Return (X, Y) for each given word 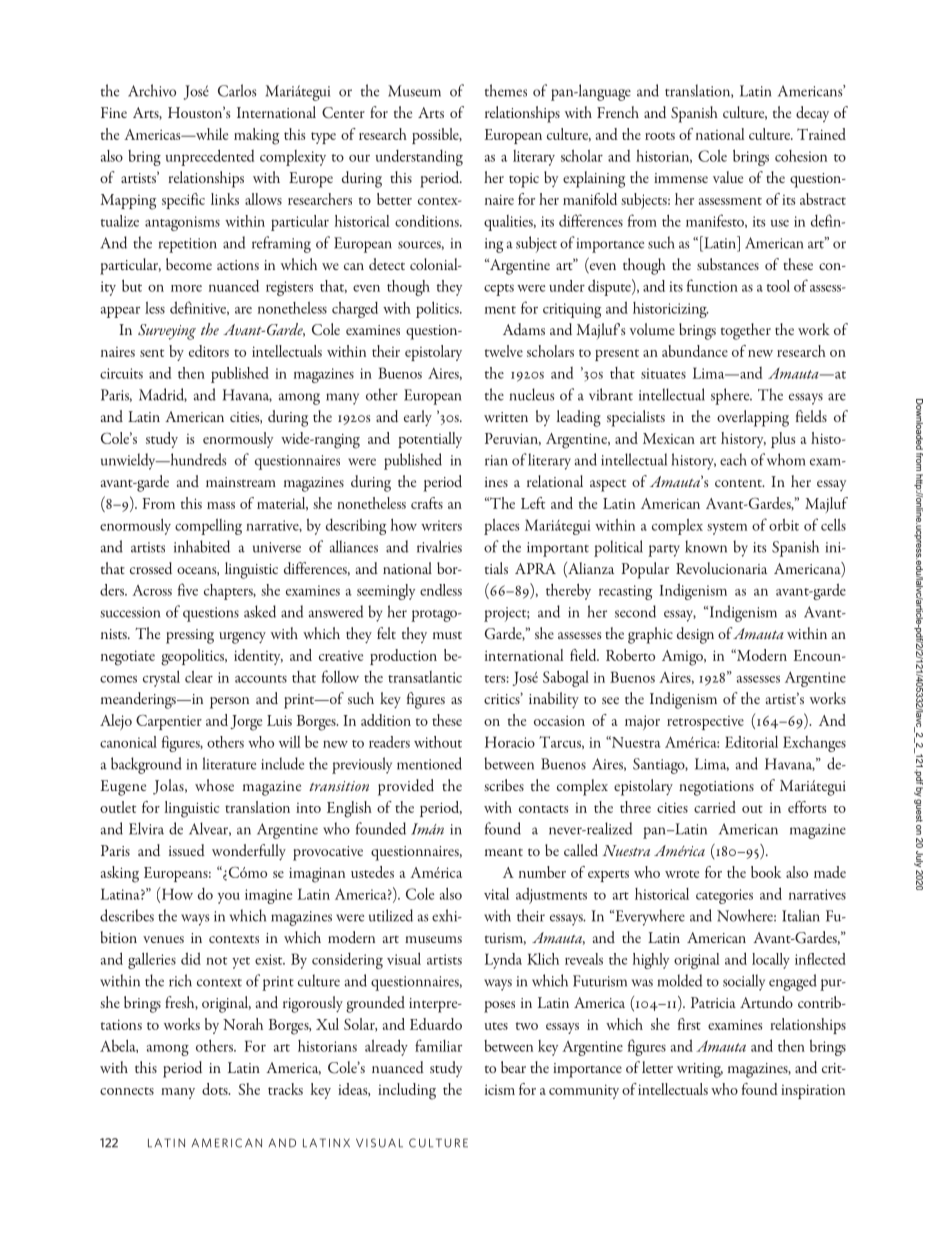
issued (187, 850)
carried (715, 807)
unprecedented (210, 157)
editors (209, 351)
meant (504, 852)
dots (216, 1089)
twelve (504, 351)
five (188, 589)
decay (812, 114)
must (447, 635)
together (746, 331)
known (706, 546)
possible (436, 136)
